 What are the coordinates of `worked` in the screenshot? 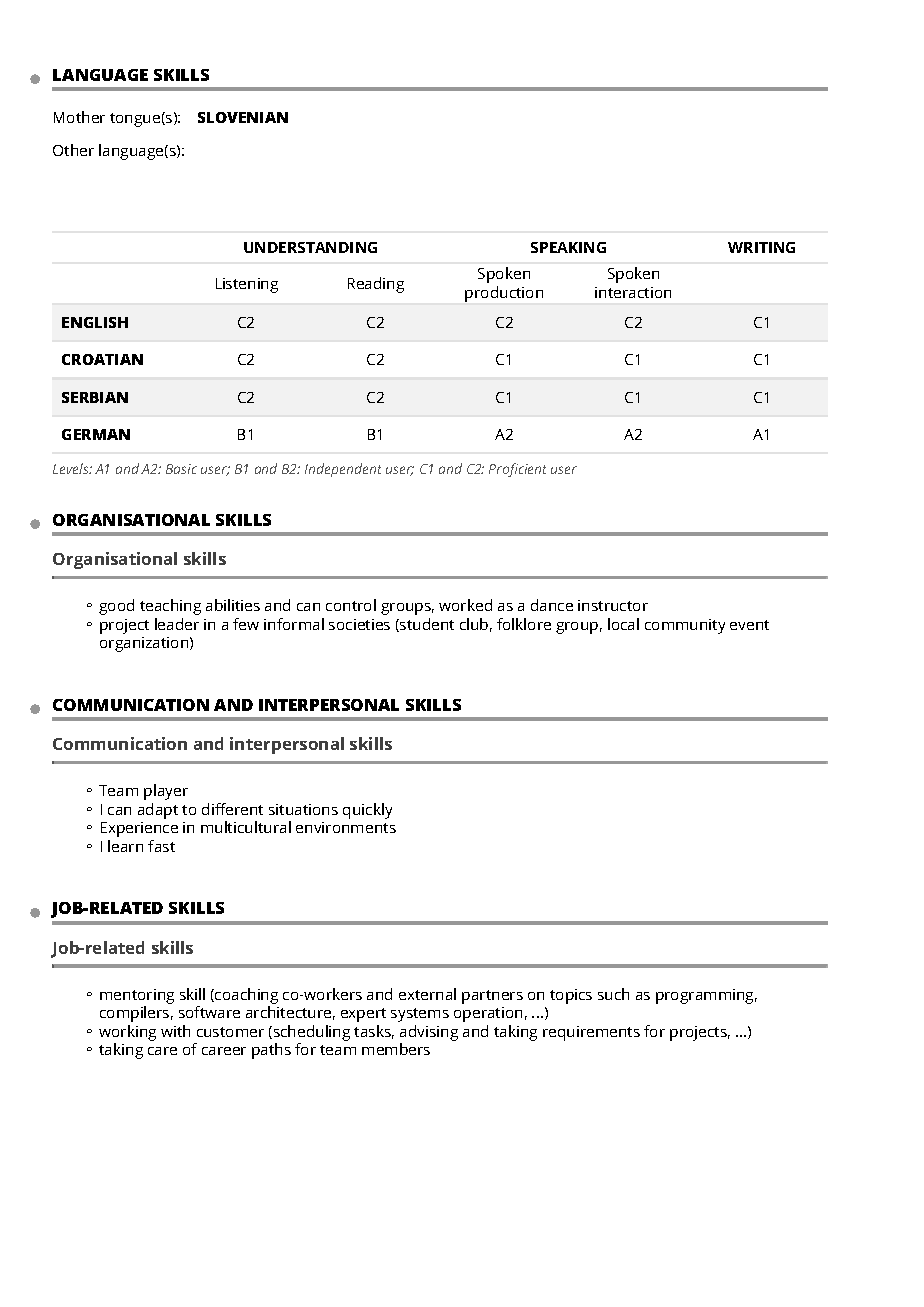 It's located at (465, 605).
